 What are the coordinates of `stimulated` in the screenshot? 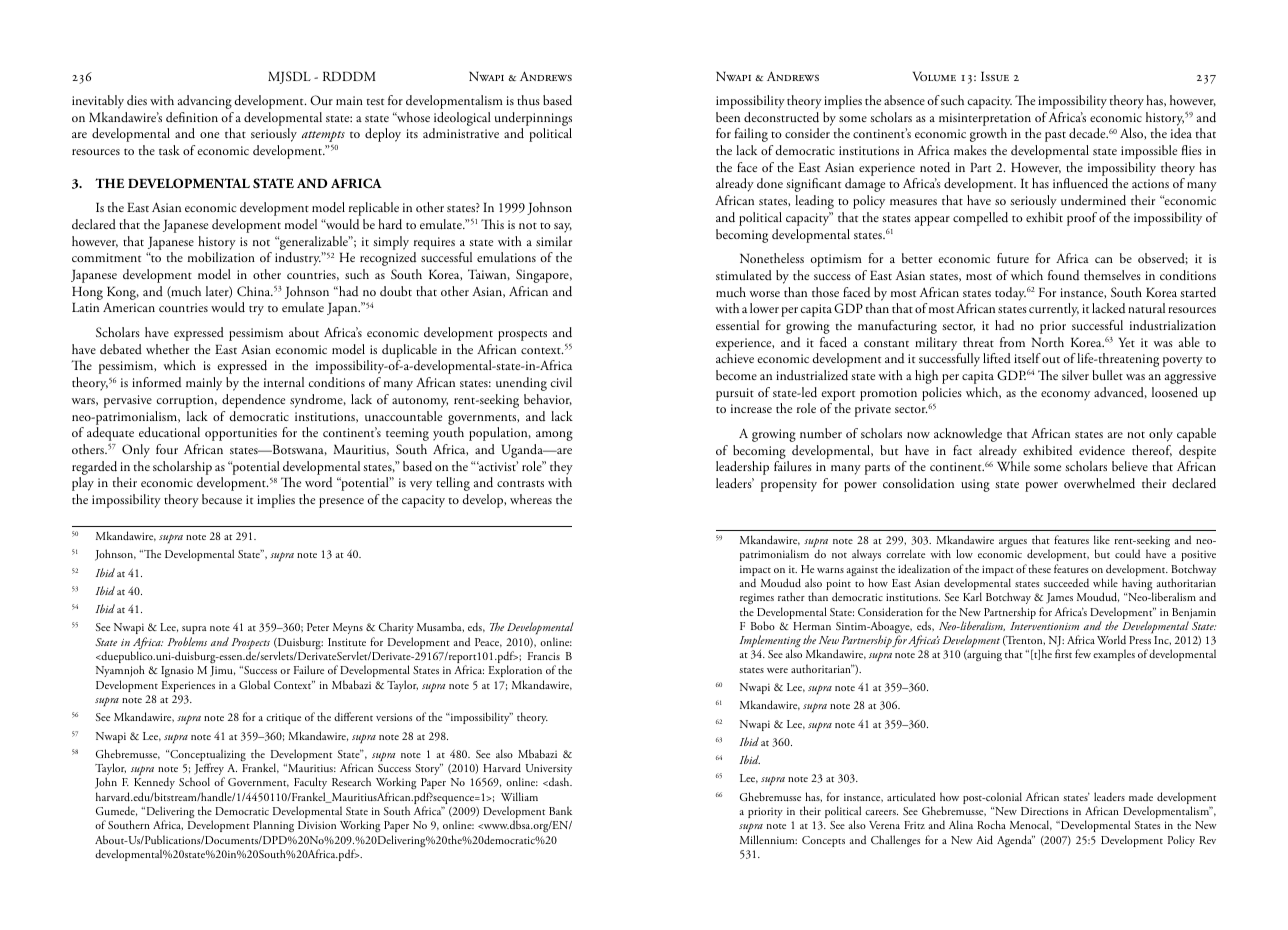 It's located at (744, 275).
